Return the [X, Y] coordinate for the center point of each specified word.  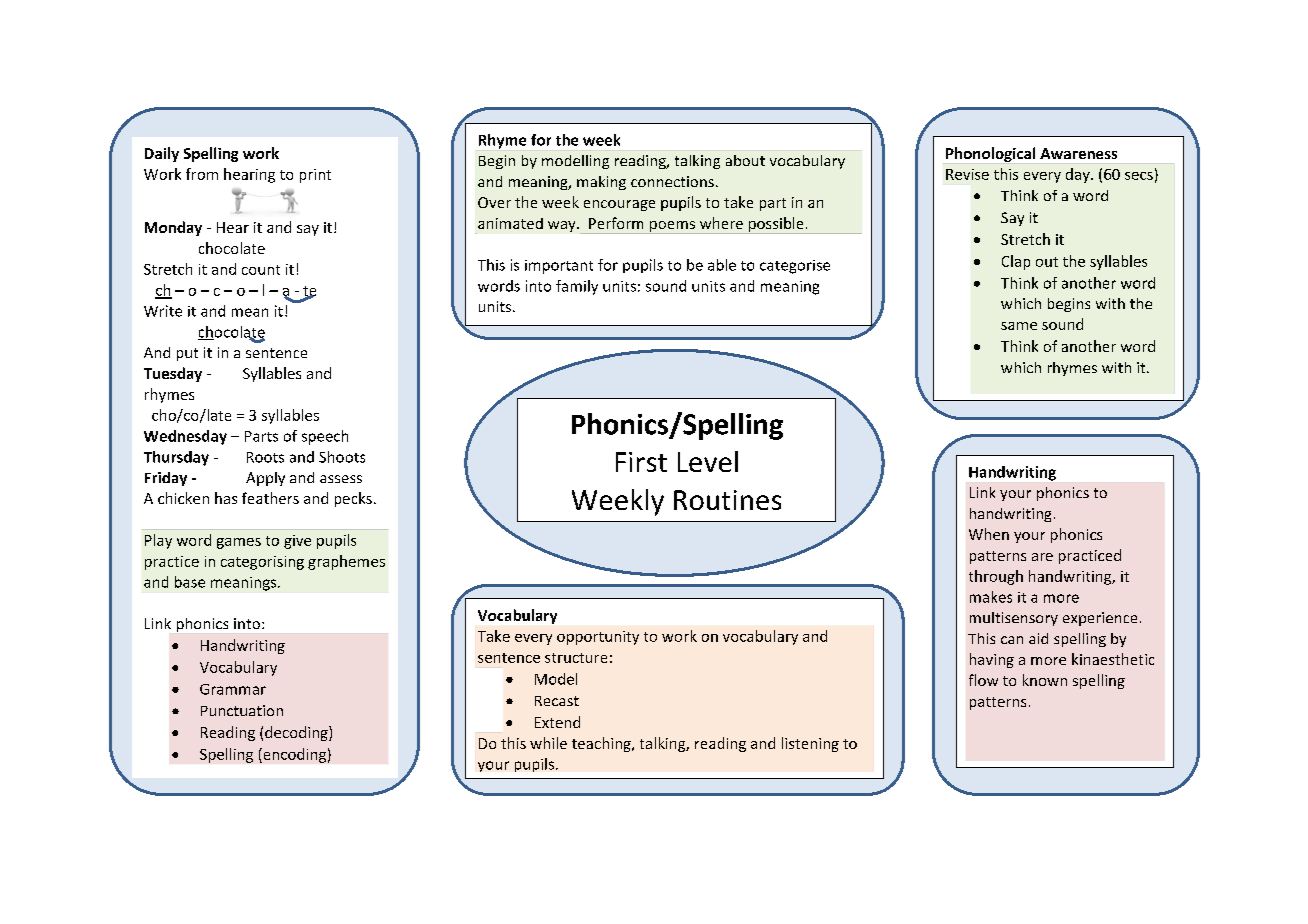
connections [672, 181]
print [315, 176]
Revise [967, 174]
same [1019, 326]
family [577, 287]
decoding [297, 733]
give [297, 542]
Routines [727, 500]
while [548, 743]
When [989, 534]
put [187, 354]
